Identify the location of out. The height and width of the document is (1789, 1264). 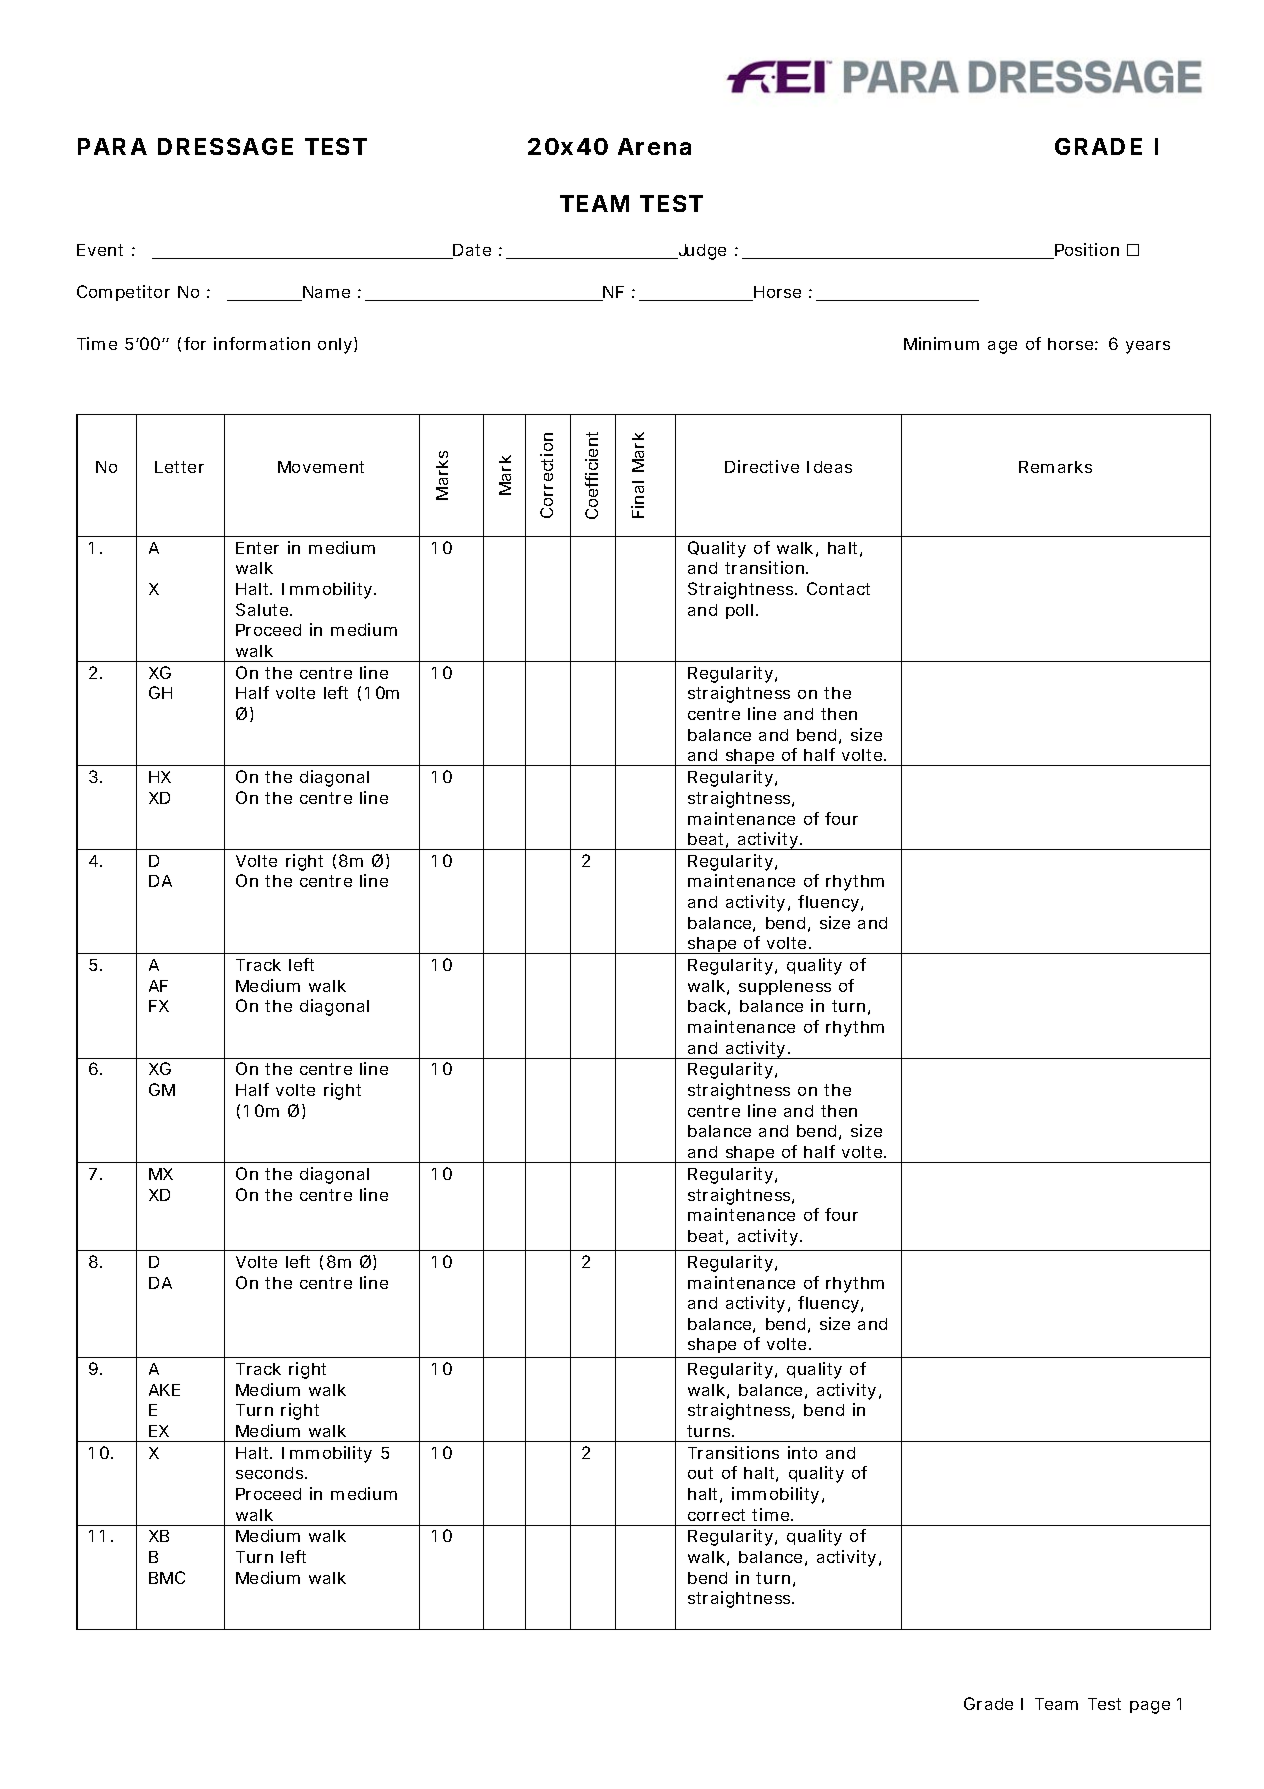
(700, 1473).
